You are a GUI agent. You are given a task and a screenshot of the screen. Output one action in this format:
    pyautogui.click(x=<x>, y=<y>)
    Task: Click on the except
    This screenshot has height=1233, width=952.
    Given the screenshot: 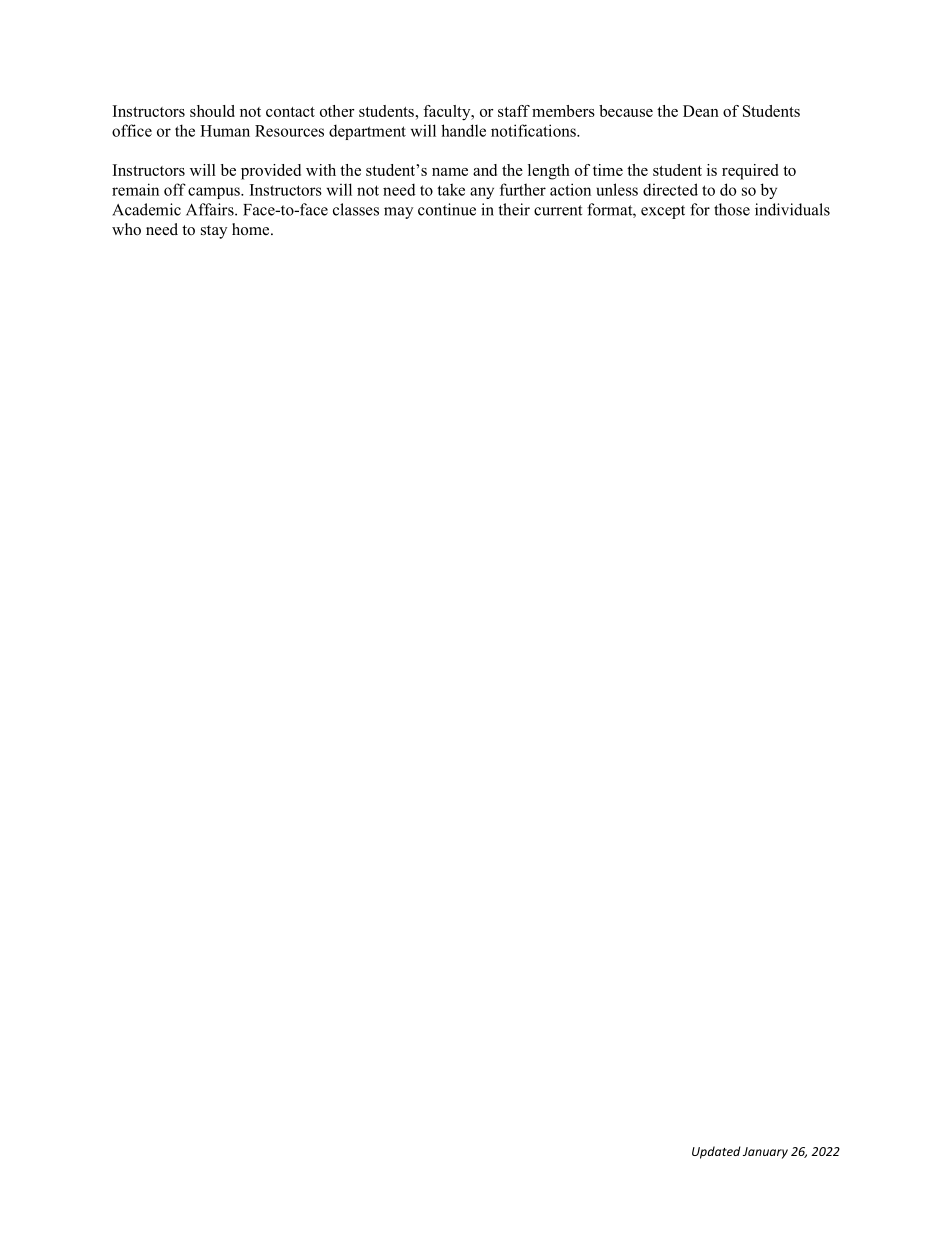 What is the action you would take?
    pyautogui.click(x=663, y=212)
